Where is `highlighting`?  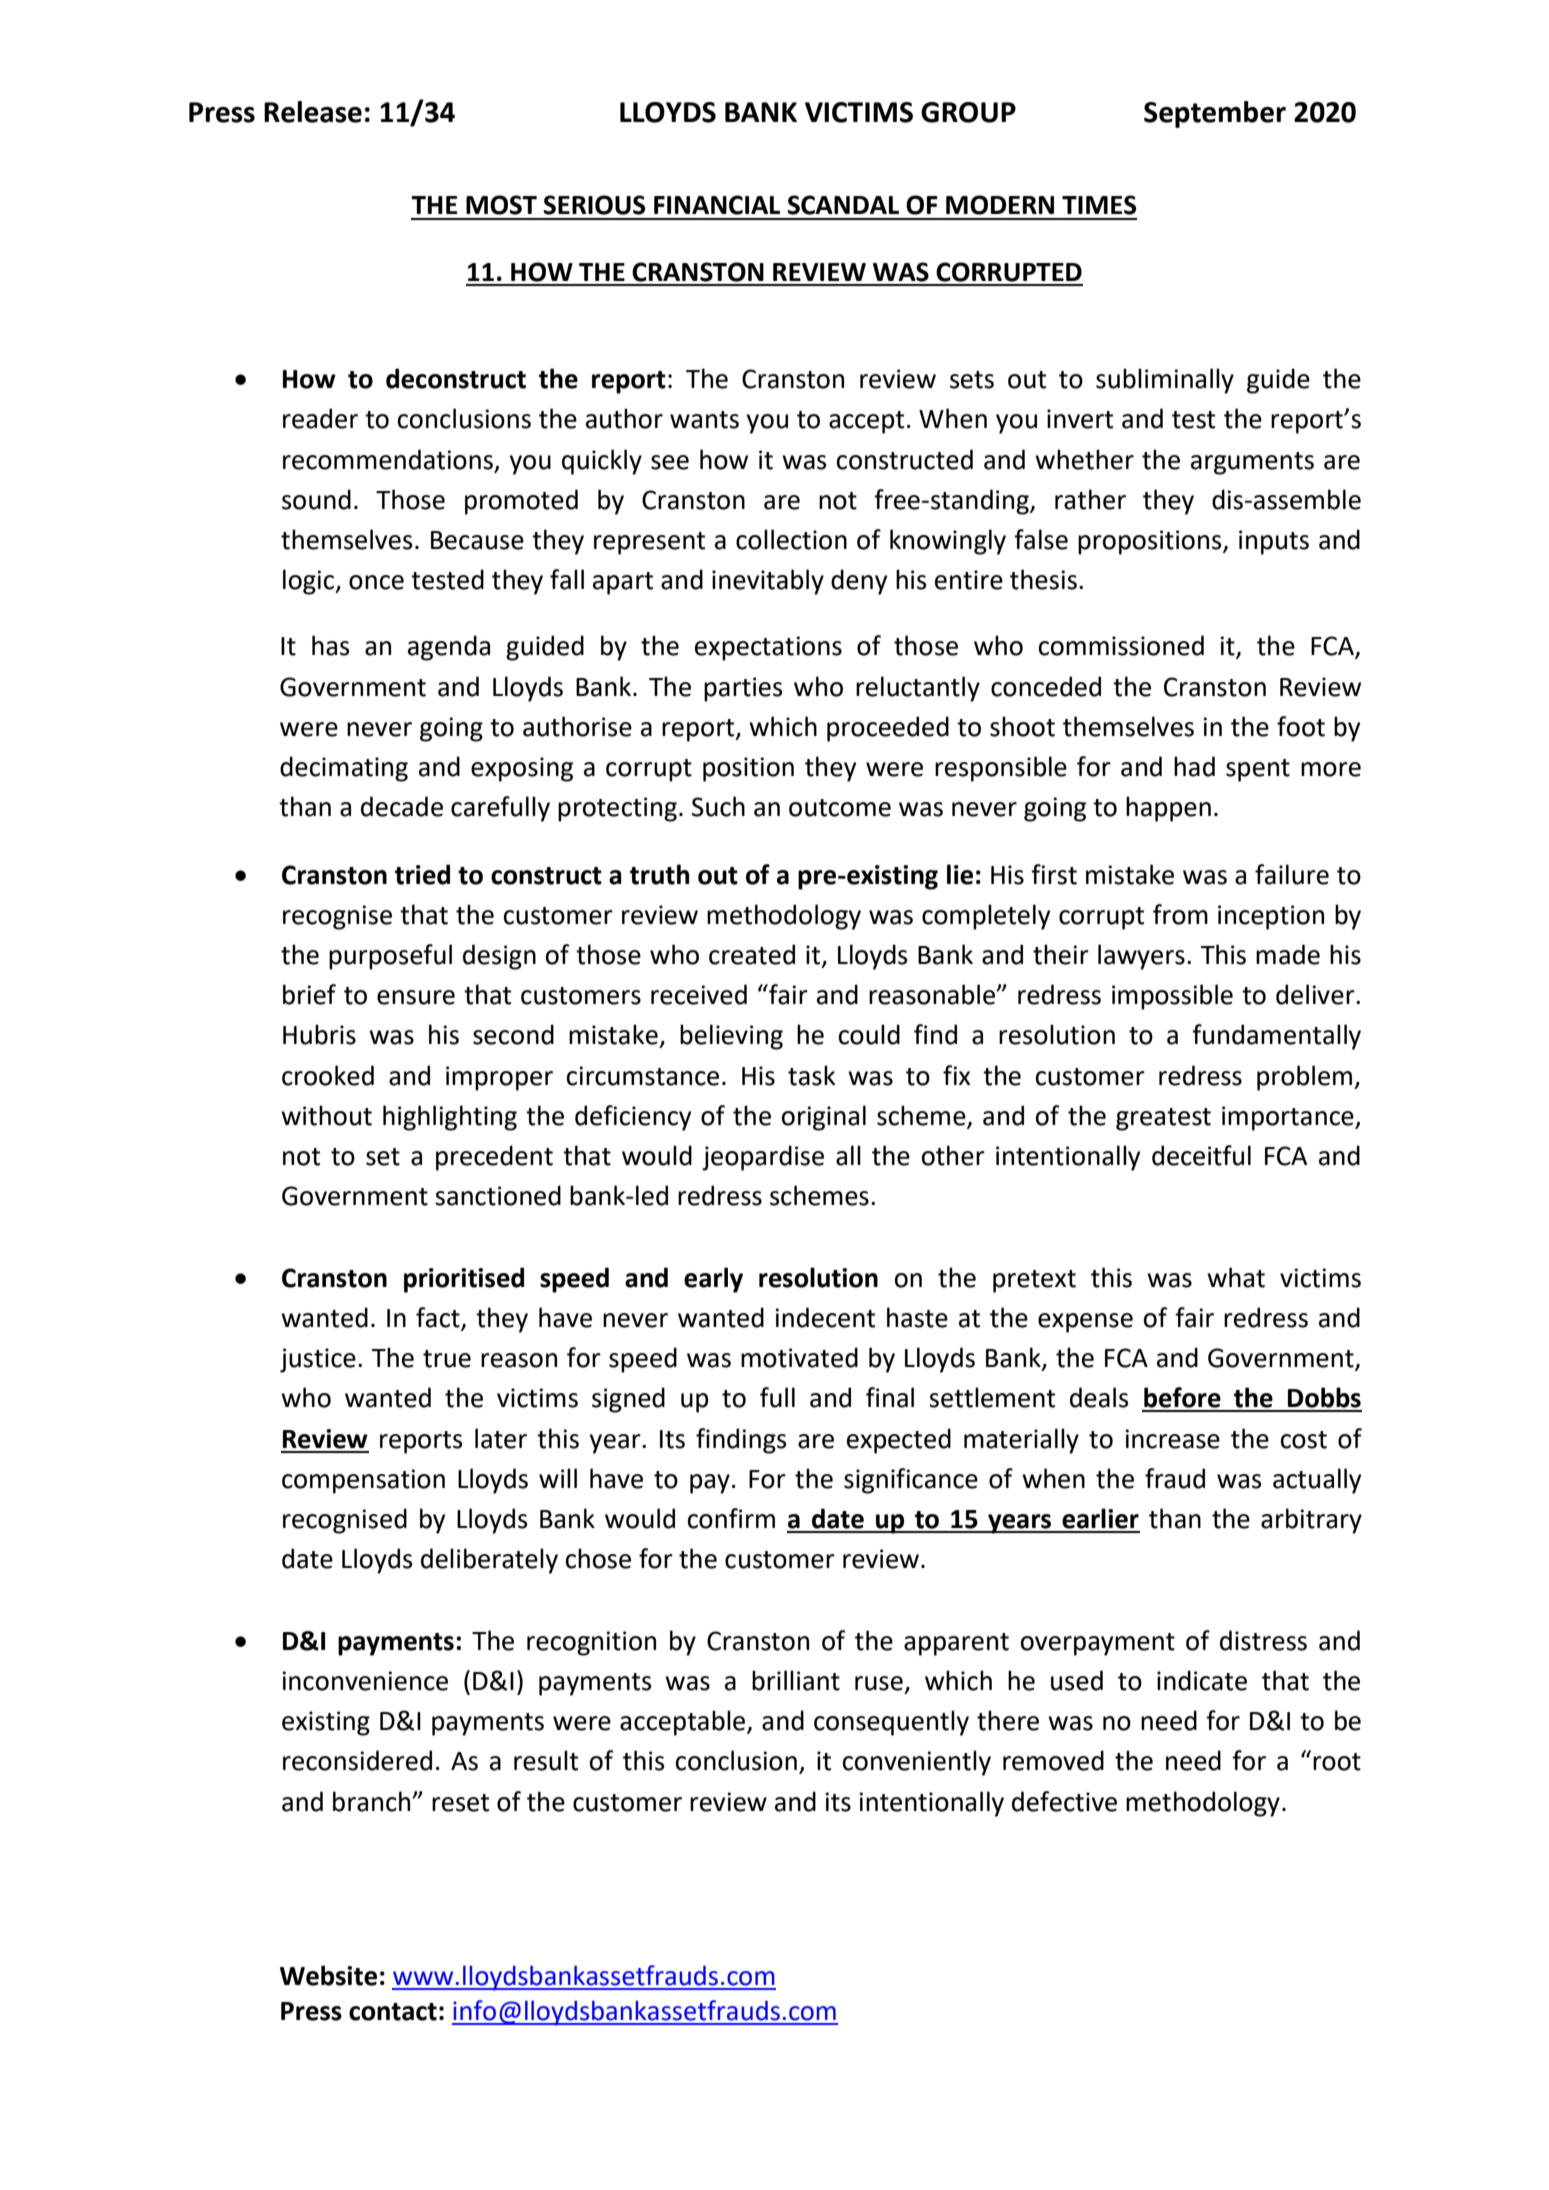
highlighting is located at coordinates (450, 1118).
